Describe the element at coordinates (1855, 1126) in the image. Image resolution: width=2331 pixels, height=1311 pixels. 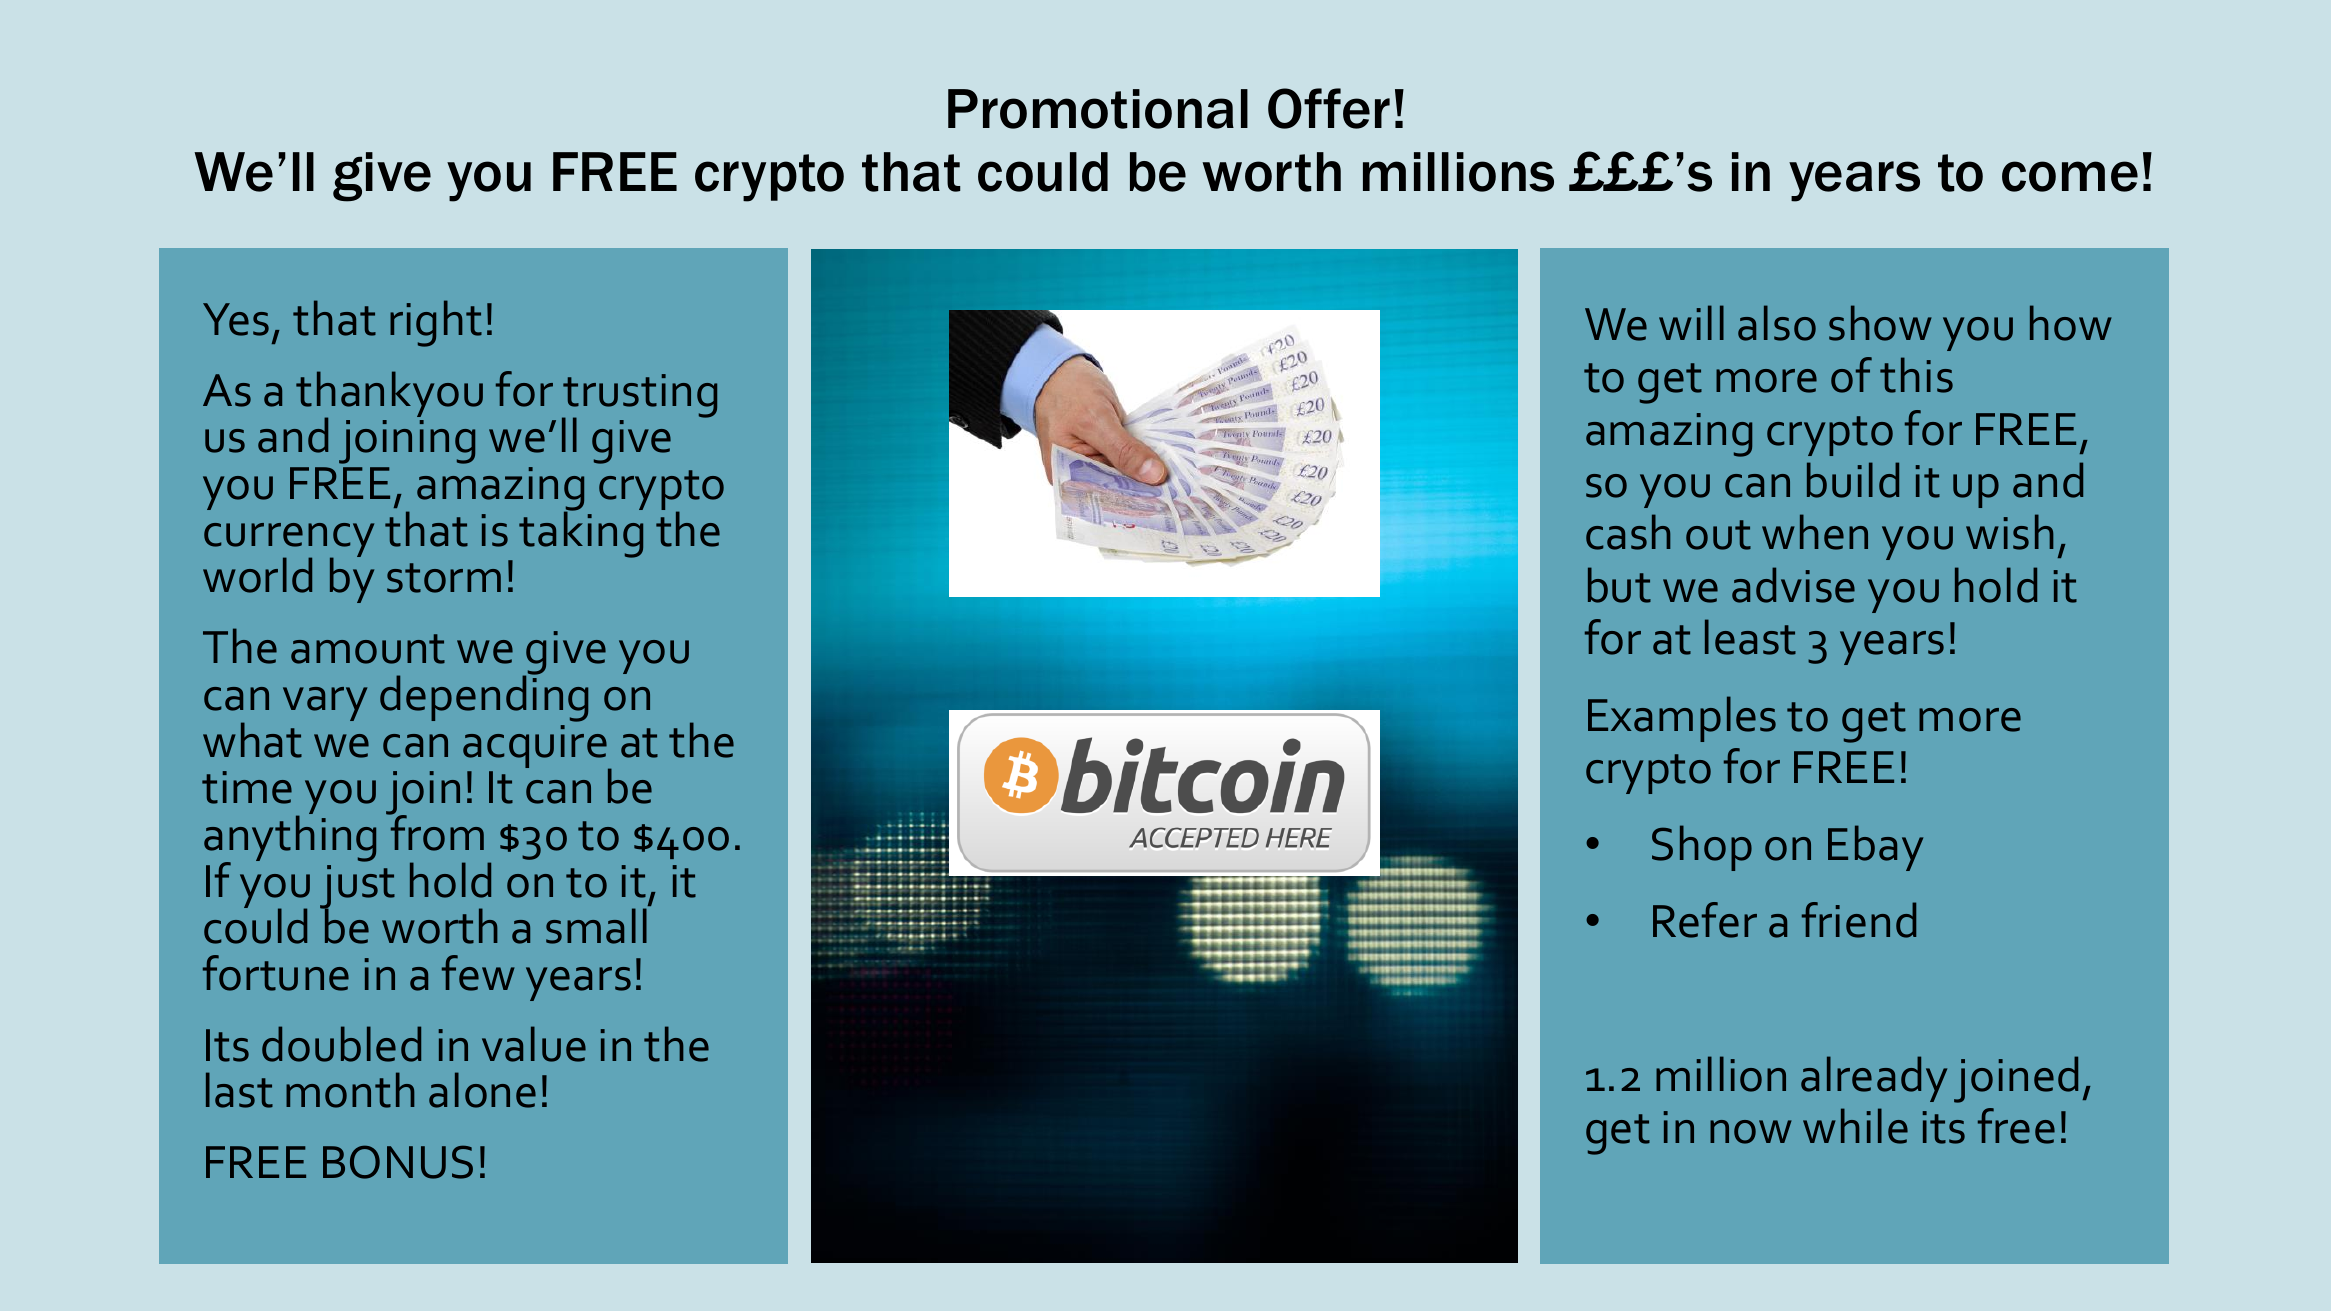
I see `while` at that location.
